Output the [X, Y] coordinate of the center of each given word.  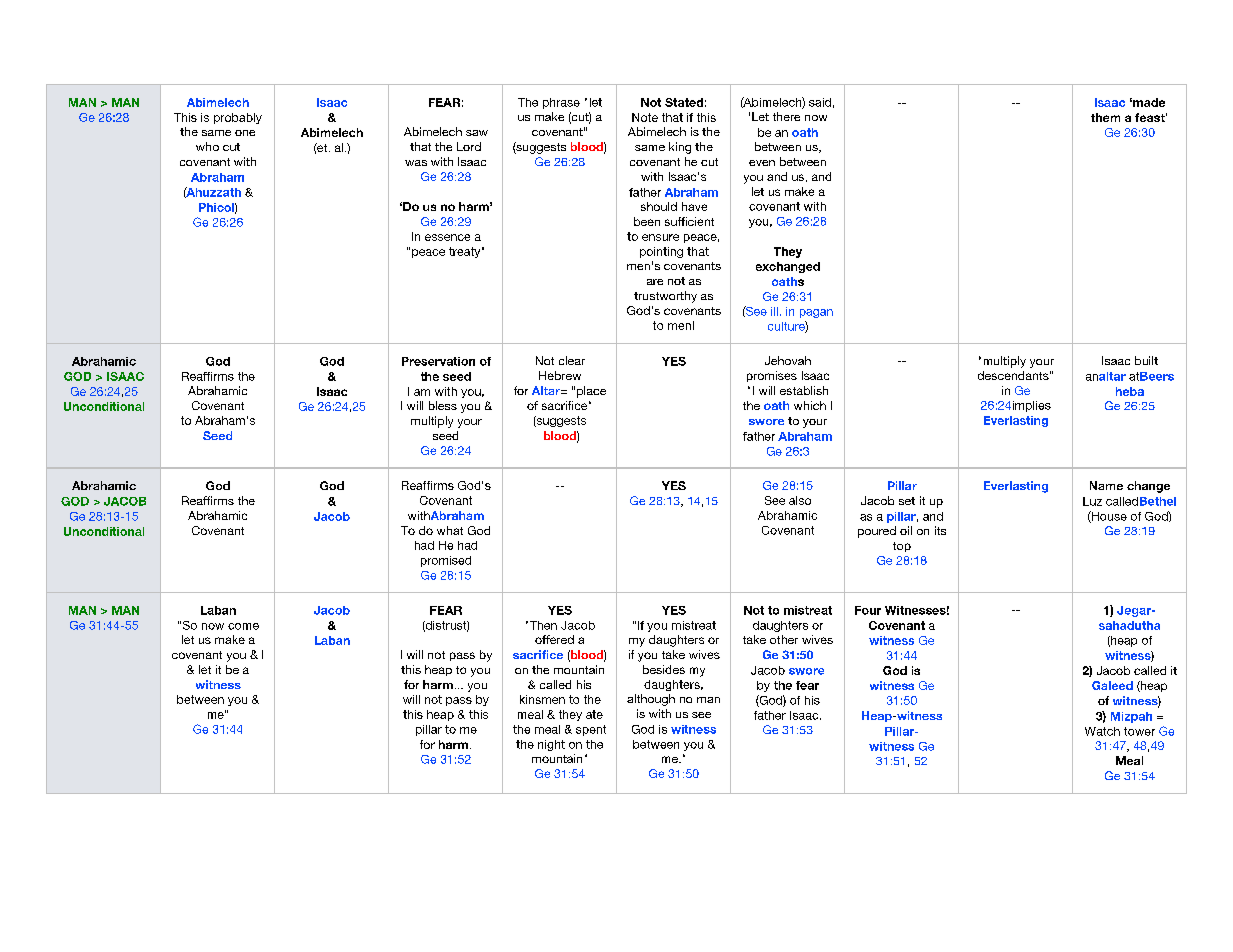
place [591, 392]
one [245, 133]
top [902, 547]
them [1105, 117]
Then [542, 625]
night [551, 745]
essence [447, 237]
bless [443, 405]
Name [1106, 485]
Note [645, 117]
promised [446, 561]
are [655, 282]
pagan [816, 313]
